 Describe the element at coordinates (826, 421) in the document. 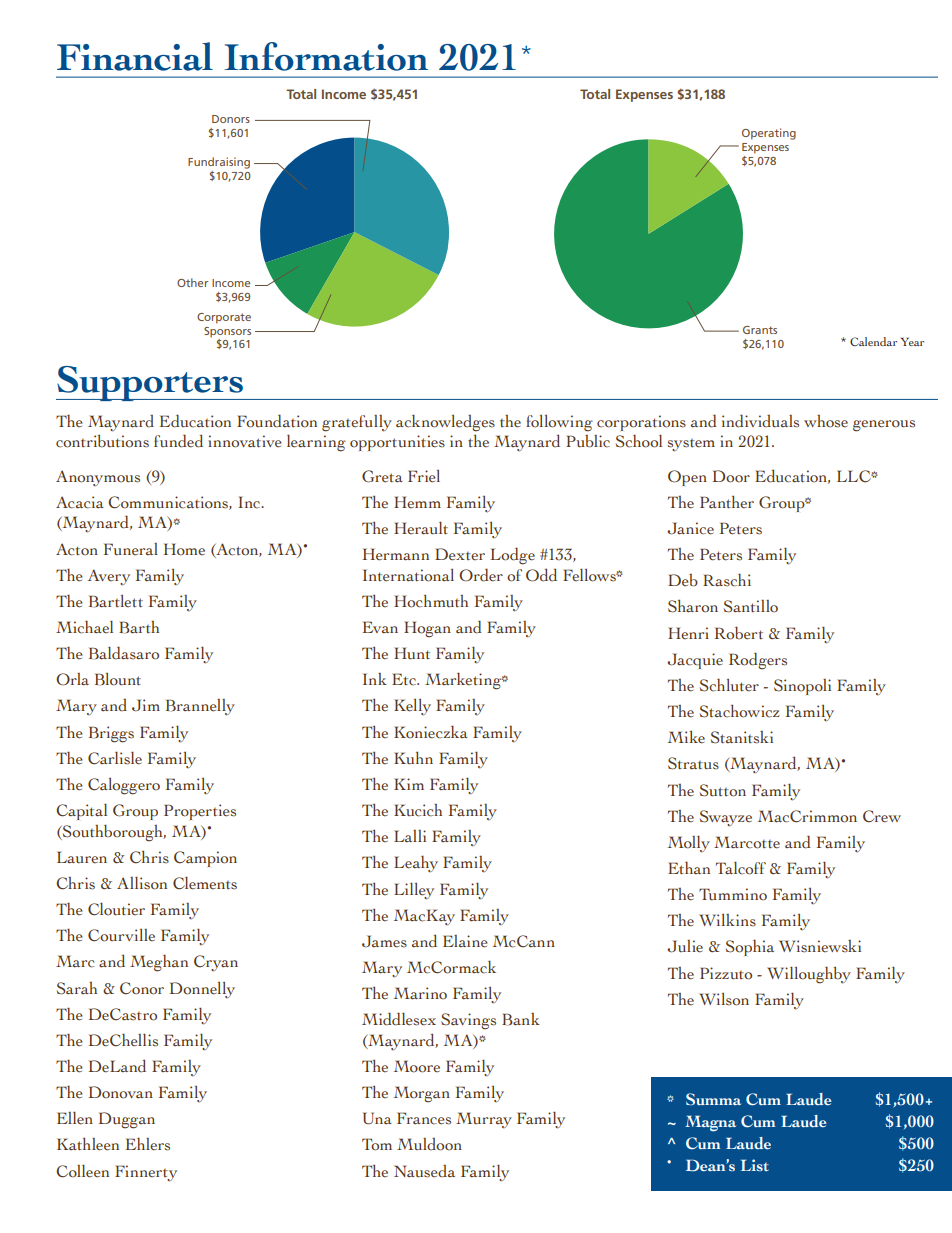

I see `whose` at that location.
